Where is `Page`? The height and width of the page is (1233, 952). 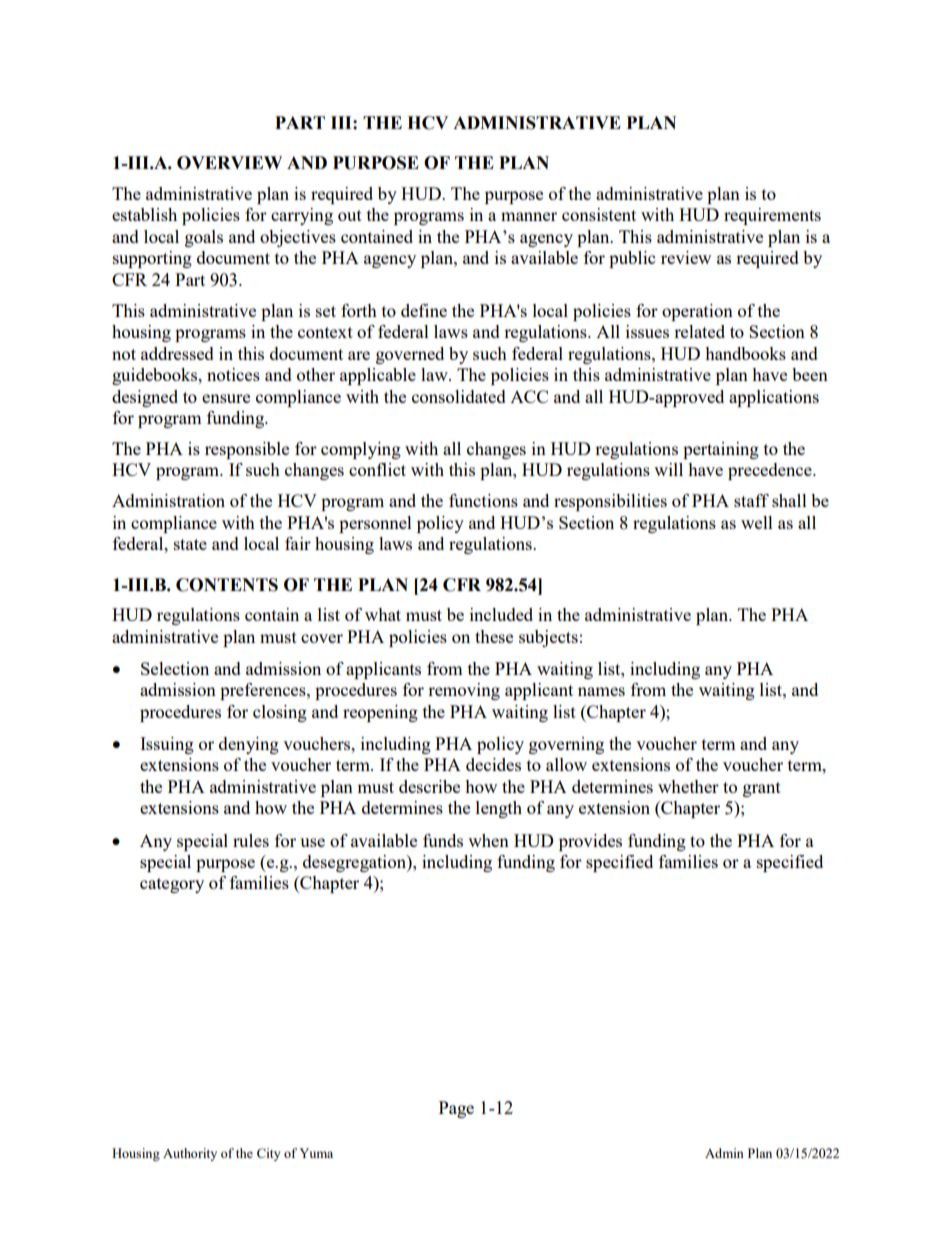
Page is located at coordinates (456, 1109).
